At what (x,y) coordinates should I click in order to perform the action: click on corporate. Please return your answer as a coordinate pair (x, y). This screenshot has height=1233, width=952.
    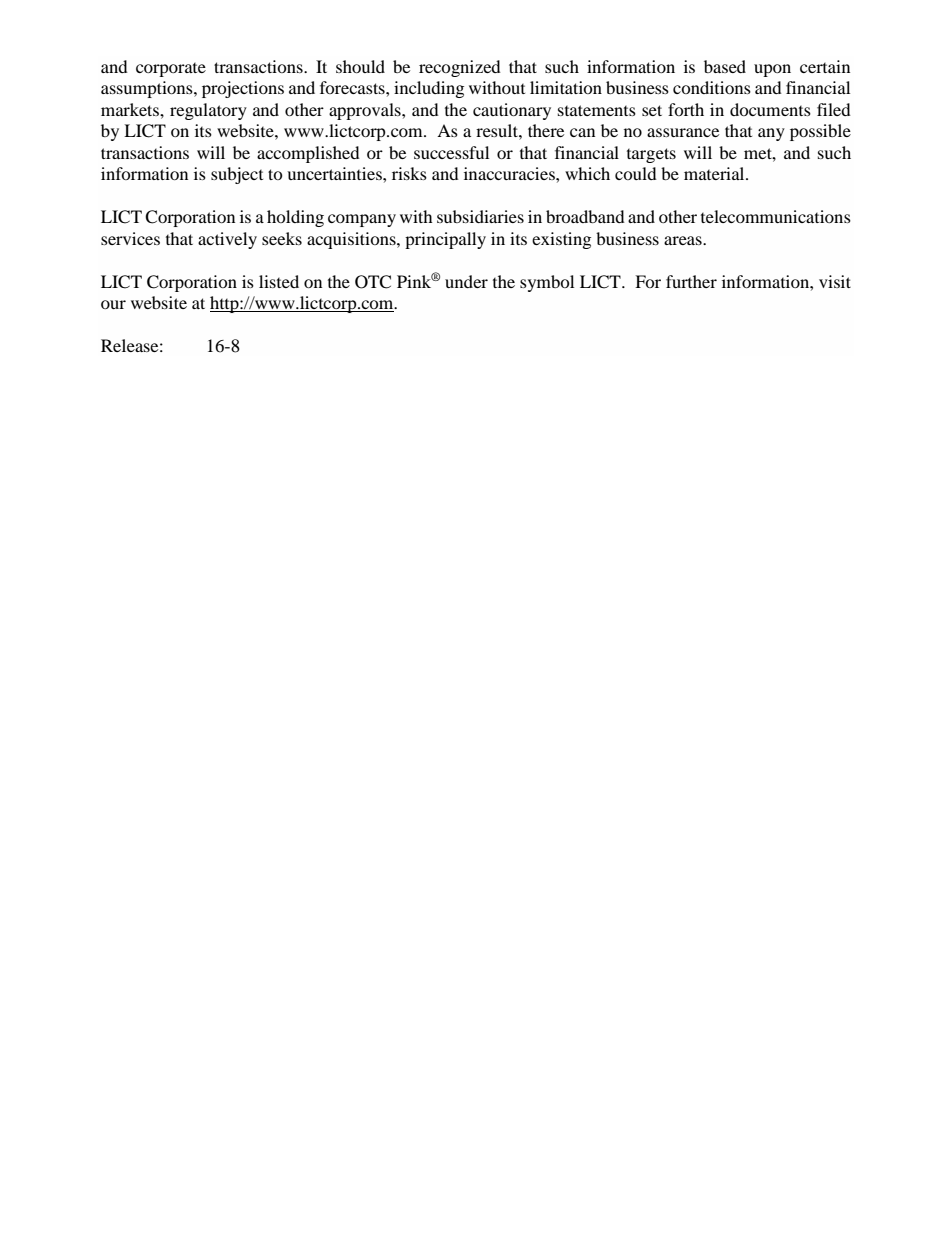
    Looking at the image, I should click on (171, 70).
